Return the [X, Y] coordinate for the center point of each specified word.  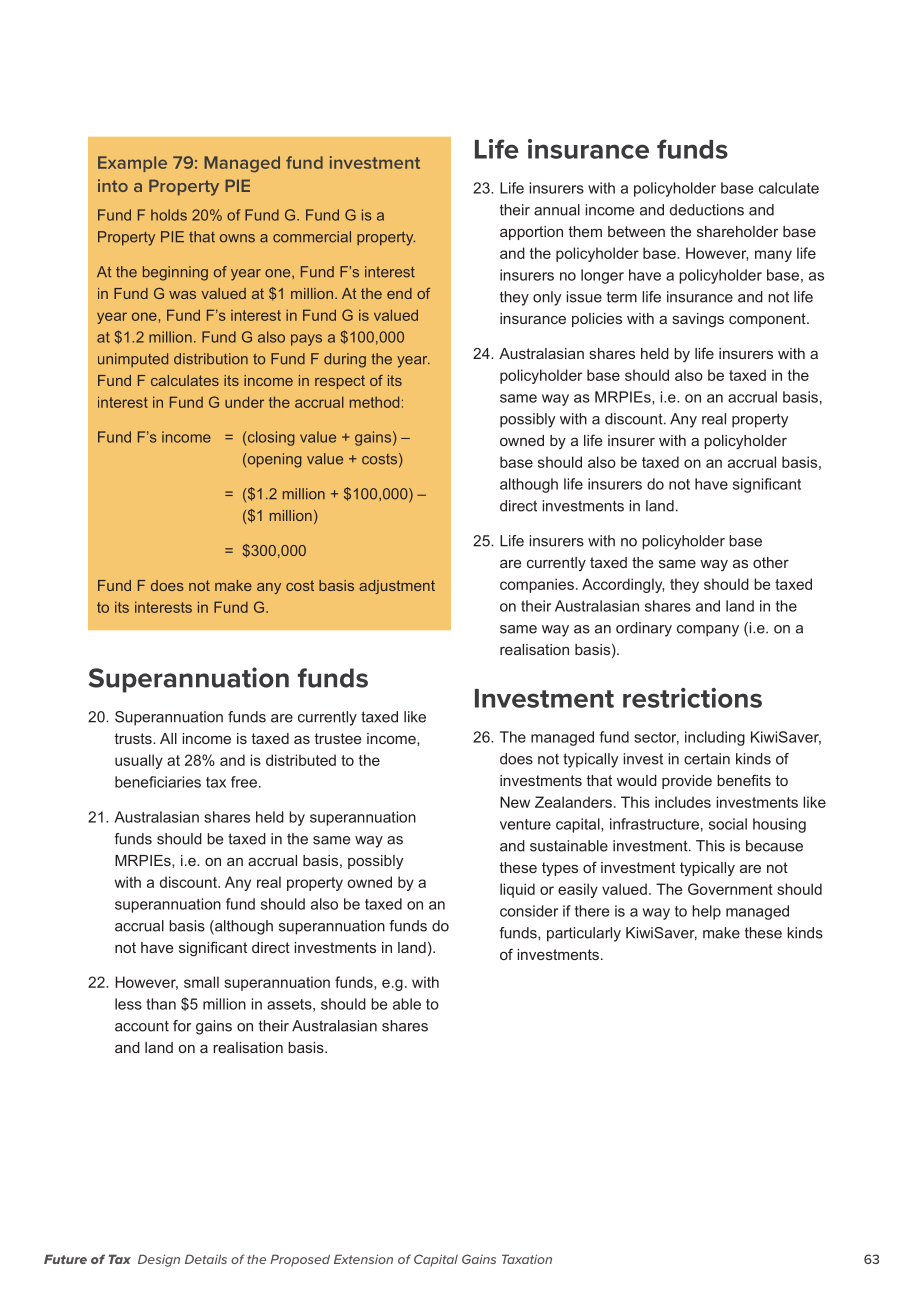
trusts [134, 738]
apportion [531, 233]
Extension [363, 1259]
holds [169, 215]
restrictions [692, 698]
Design [159, 1260]
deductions [707, 210]
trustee [337, 738]
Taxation [527, 1259]
